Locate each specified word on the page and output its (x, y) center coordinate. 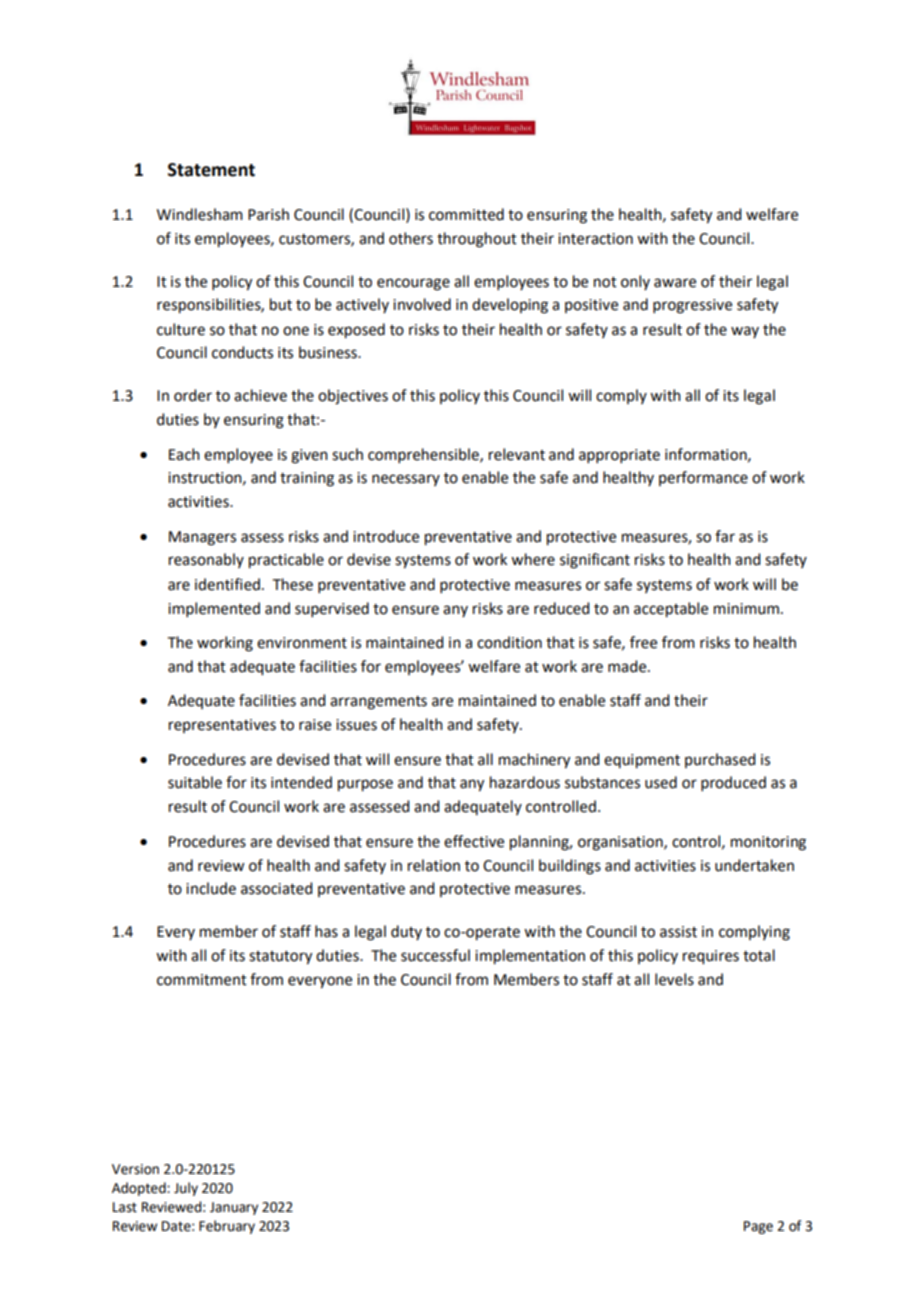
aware (675, 283)
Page (758, 1227)
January (234, 1208)
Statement (211, 170)
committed (466, 214)
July (186, 1189)
